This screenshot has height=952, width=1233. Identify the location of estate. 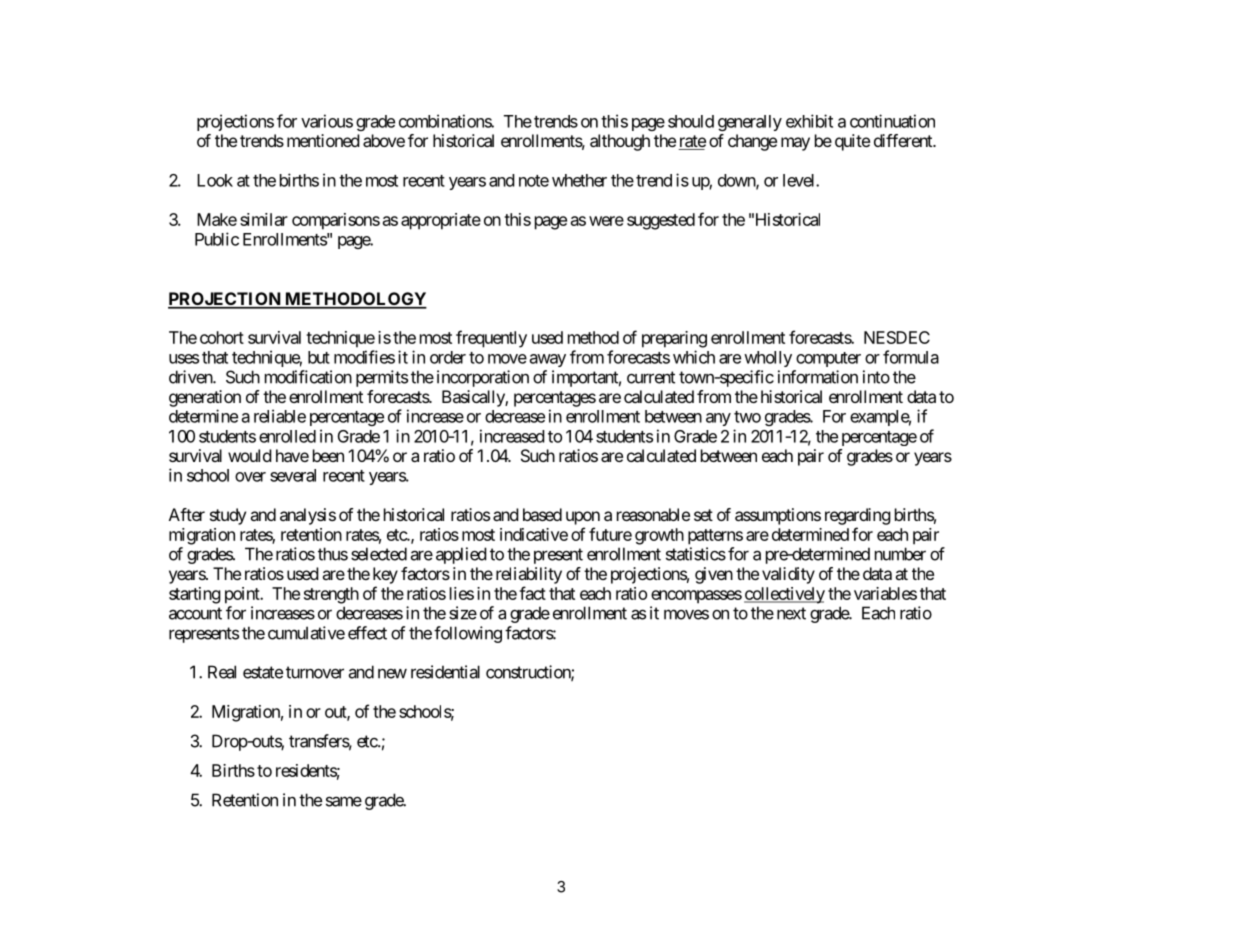
(263, 672).
